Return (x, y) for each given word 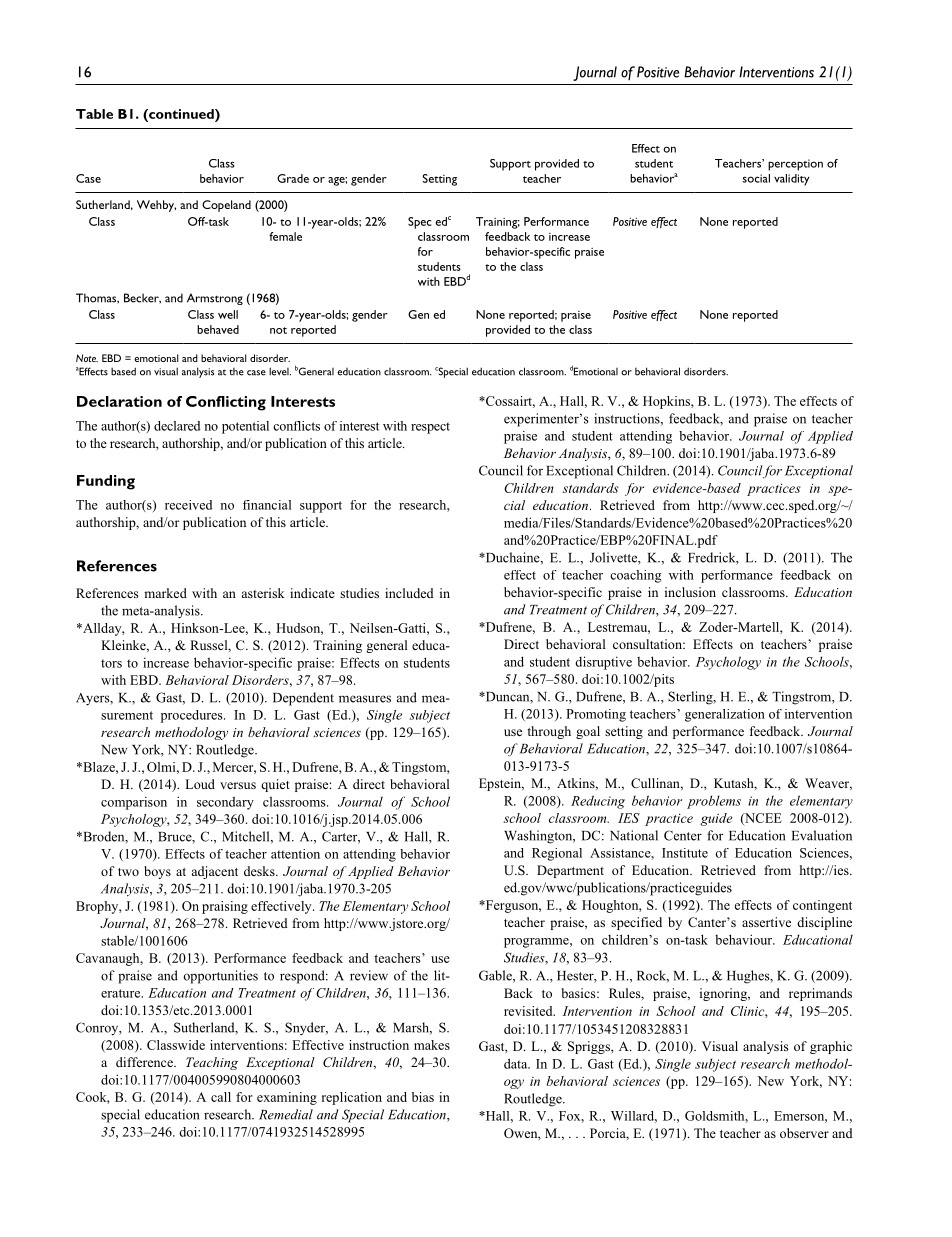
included (409, 593)
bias (423, 1097)
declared (177, 426)
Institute (685, 853)
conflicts (296, 426)
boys (157, 872)
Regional (557, 854)
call (221, 1097)
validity (792, 180)
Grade (293, 178)
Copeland (226, 206)
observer (804, 1133)
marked (165, 593)
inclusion (690, 592)
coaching (635, 576)
